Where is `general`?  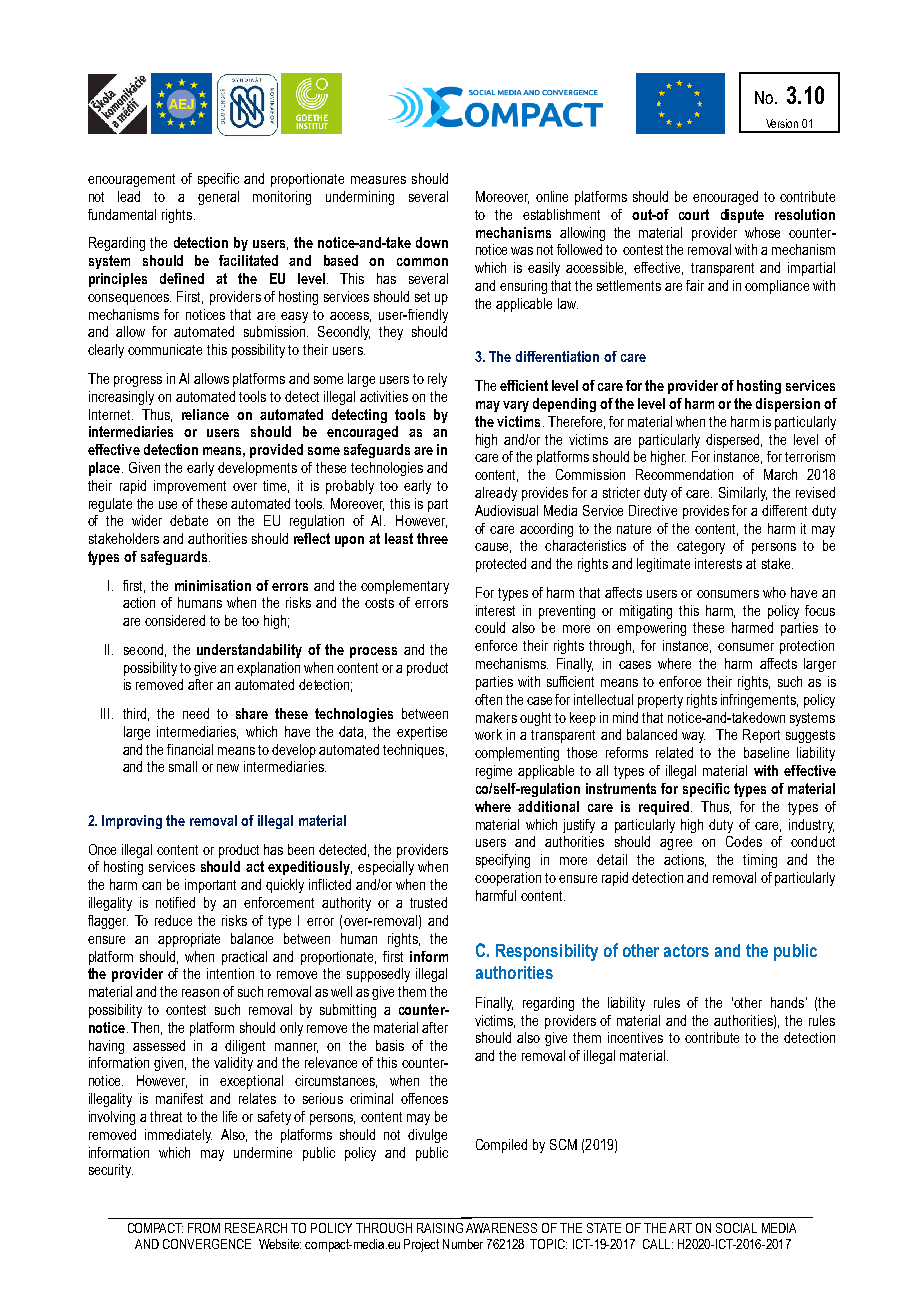 general is located at coordinates (218, 198).
